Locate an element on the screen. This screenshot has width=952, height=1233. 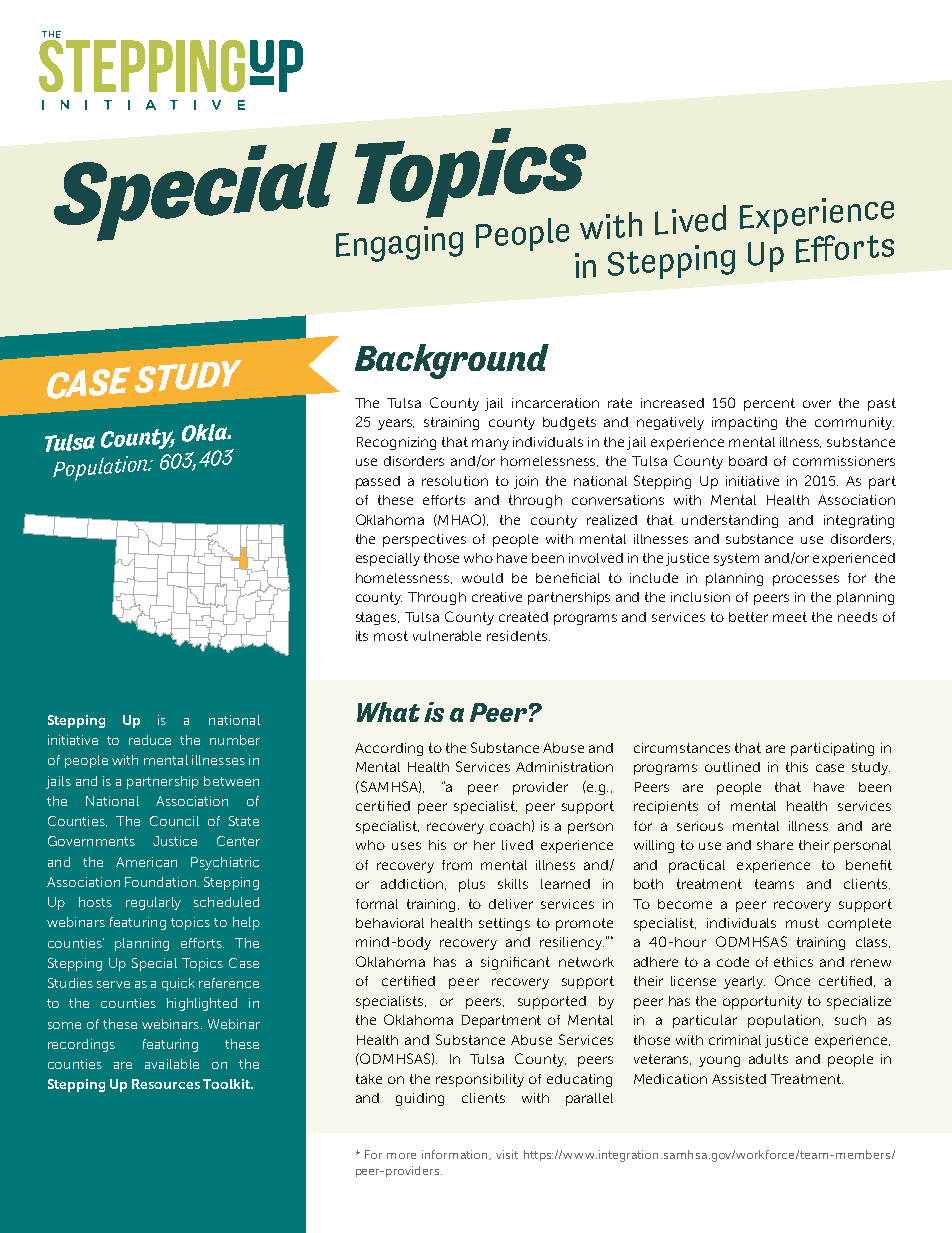
reduce is located at coordinates (150, 740).
